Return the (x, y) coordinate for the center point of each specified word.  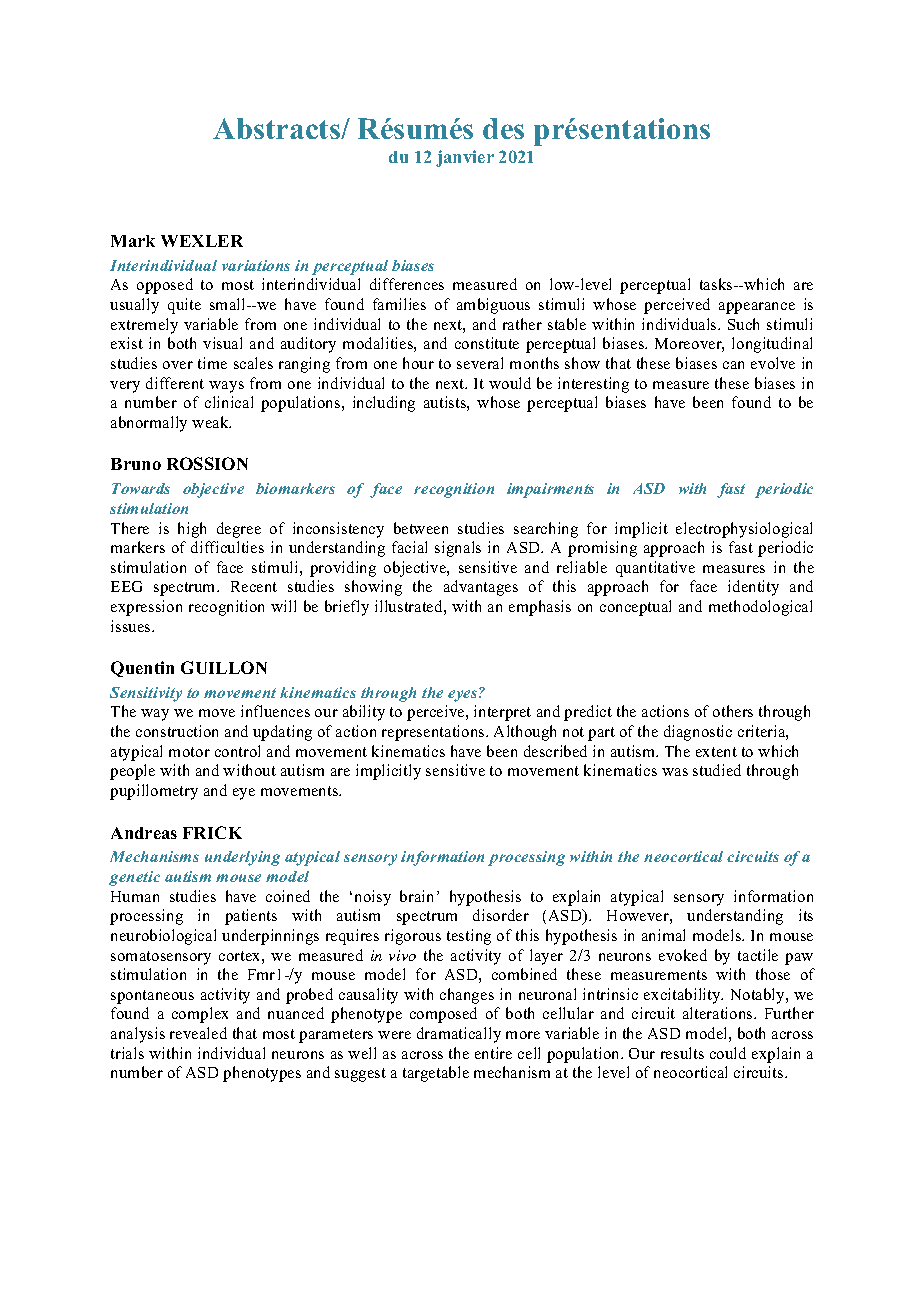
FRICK (212, 832)
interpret (502, 713)
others (733, 711)
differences (407, 284)
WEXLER (202, 241)
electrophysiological (744, 530)
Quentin (142, 669)
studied (717, 770)
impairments (550, 490)
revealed (198, 1033)
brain (416, 896)
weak (211, 422)
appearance (757, 308)
